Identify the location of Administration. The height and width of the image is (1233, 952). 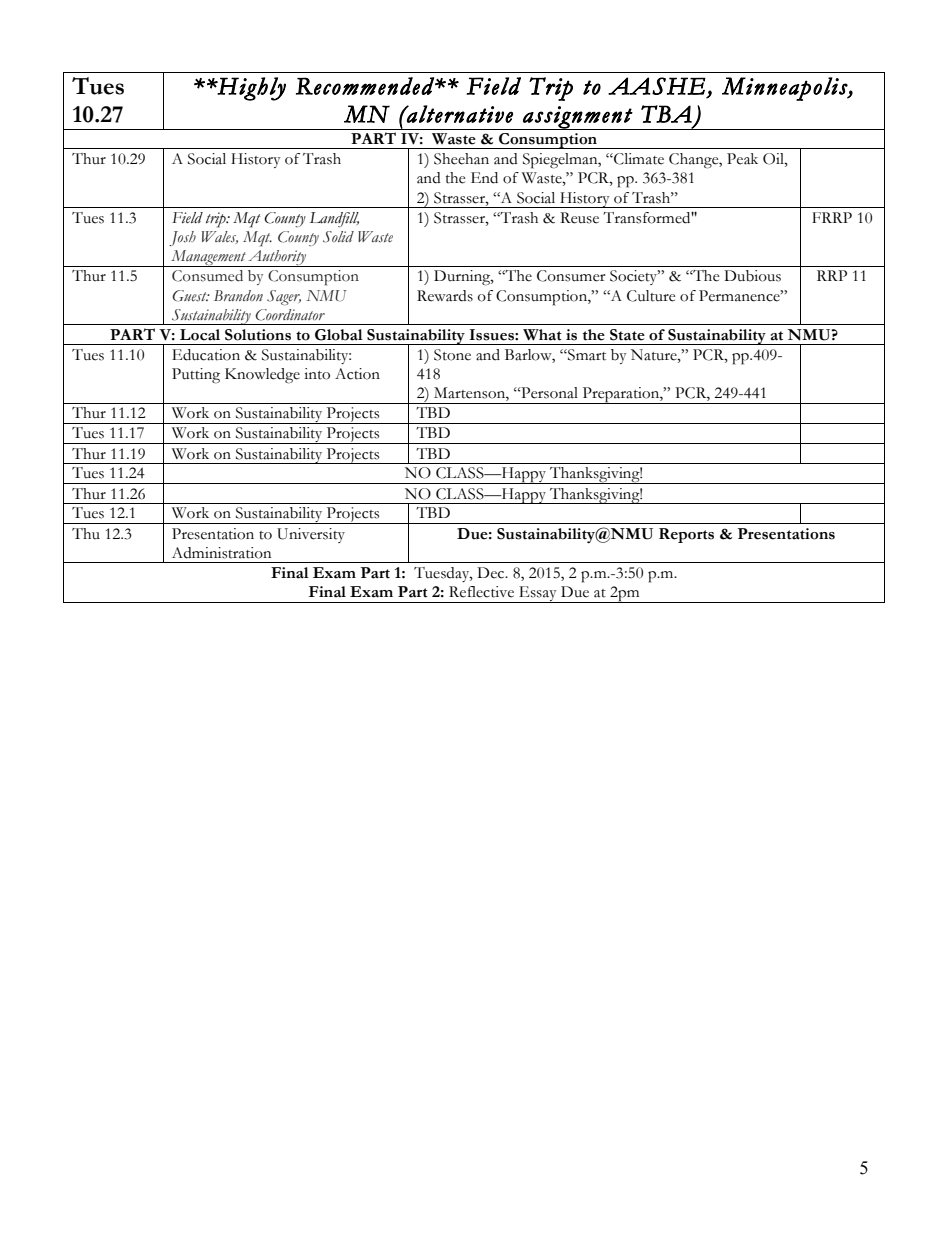
(221, 553).
